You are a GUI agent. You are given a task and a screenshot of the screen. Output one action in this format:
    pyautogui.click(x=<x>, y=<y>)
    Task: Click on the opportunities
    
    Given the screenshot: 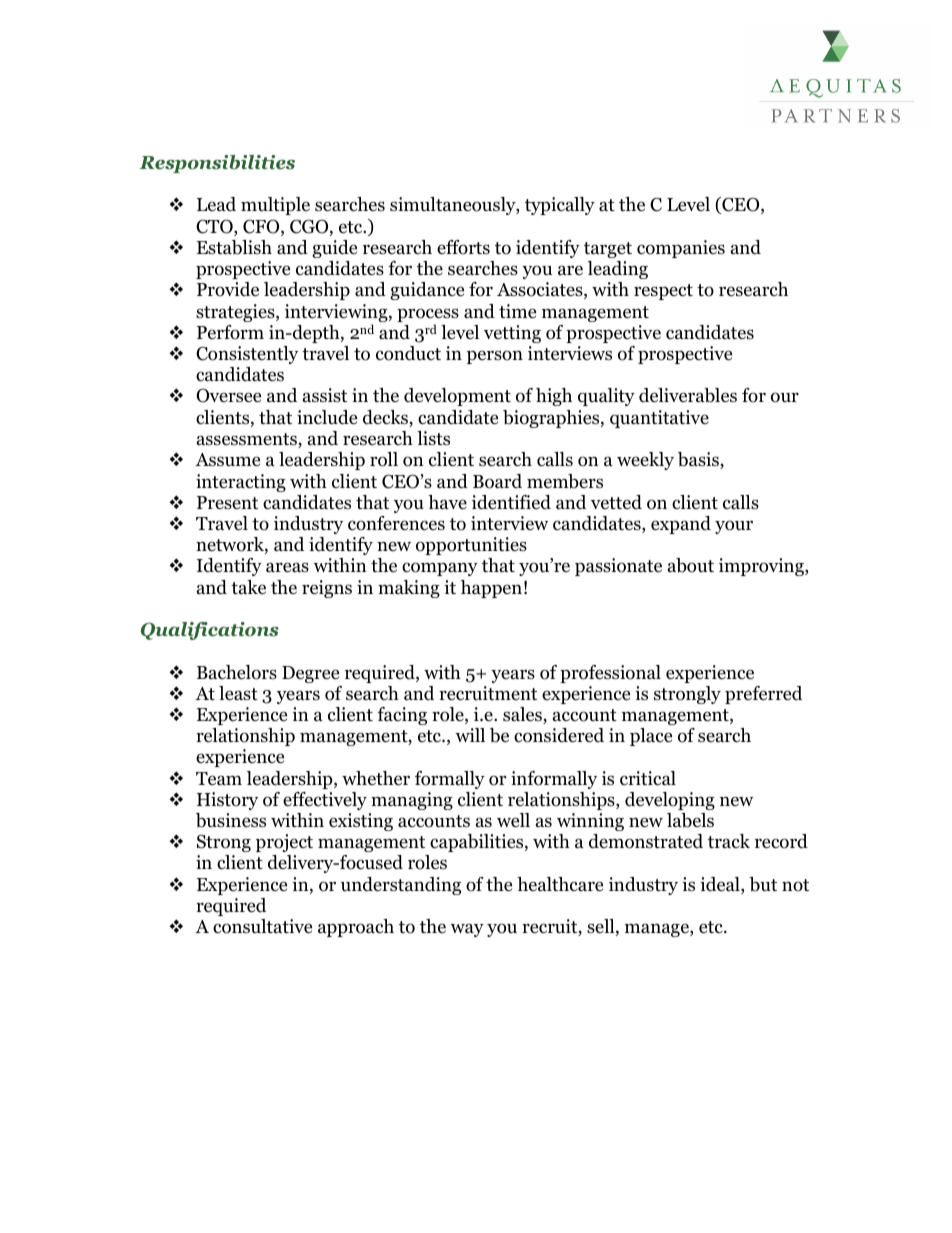 What is the action you would take?
    pyautogui.click(x=471, y=546)
